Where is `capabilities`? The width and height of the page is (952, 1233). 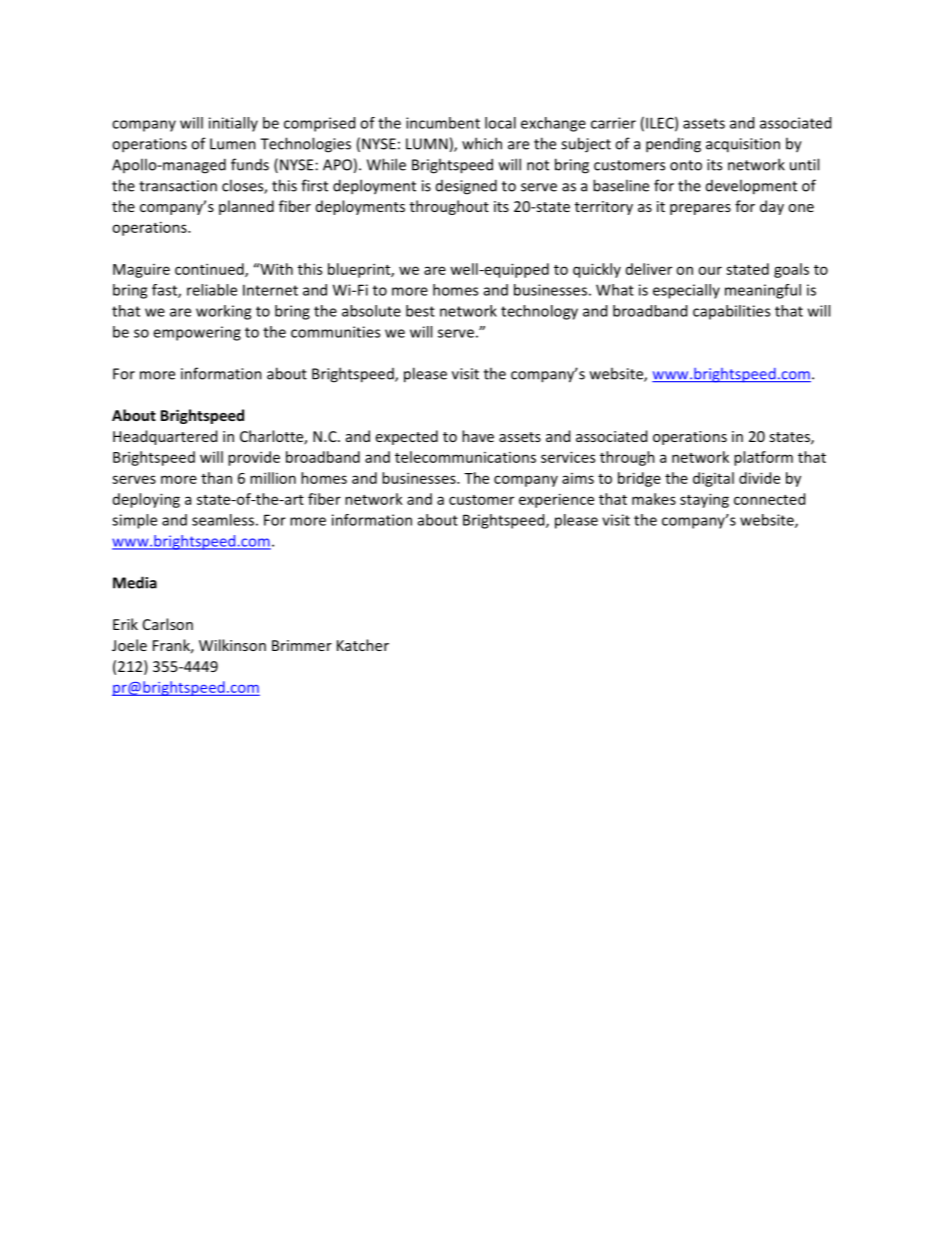
capabilities is located at coordinates (731, 312).
